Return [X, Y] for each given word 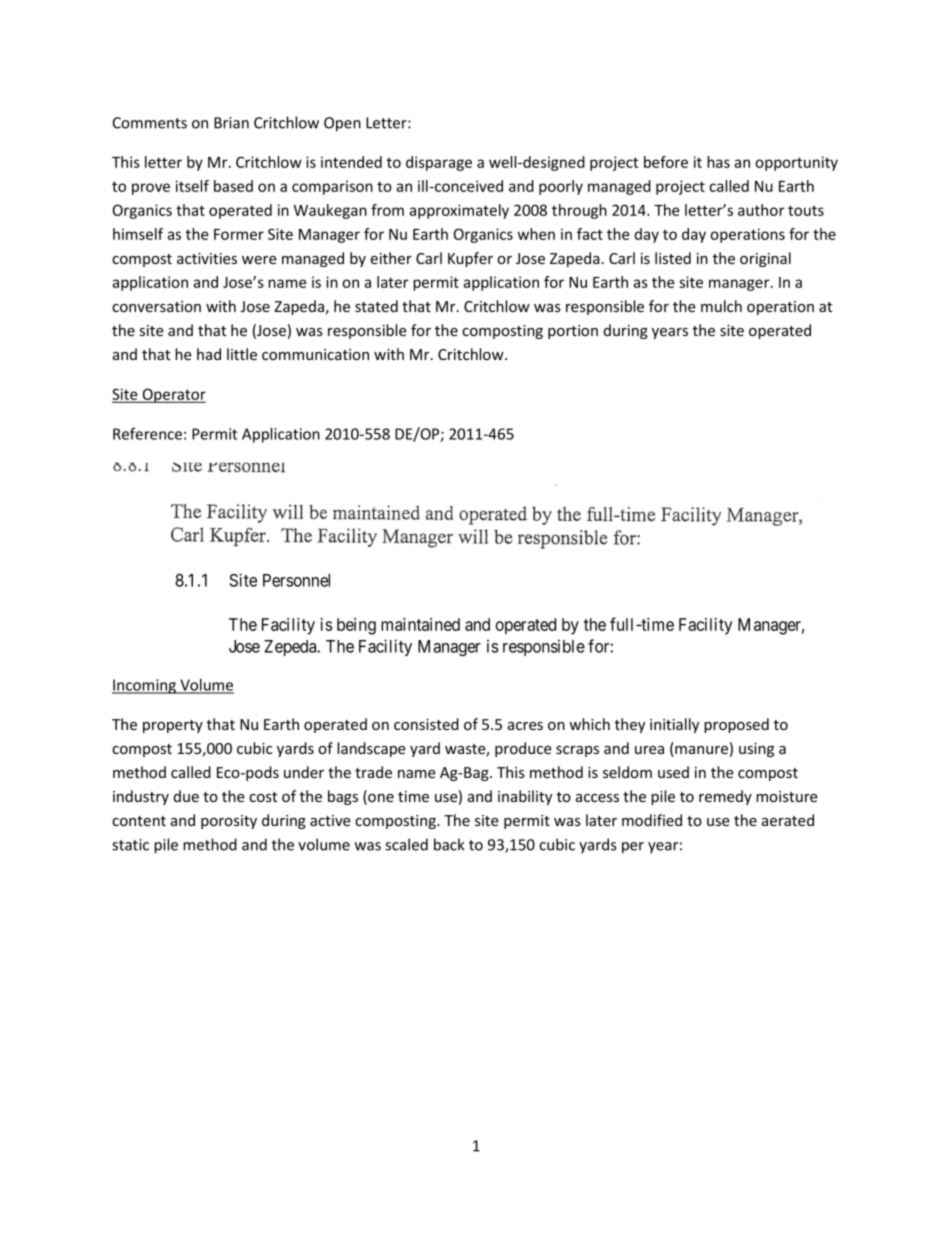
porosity [229, 822]
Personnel [296, 580]
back [449, 844]
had [209, 354]
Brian [231, 123]
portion [573, 332]
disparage [439, 163]
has [718, 162]
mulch [721, 306]
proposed [736, 725]
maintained [420, 624]
